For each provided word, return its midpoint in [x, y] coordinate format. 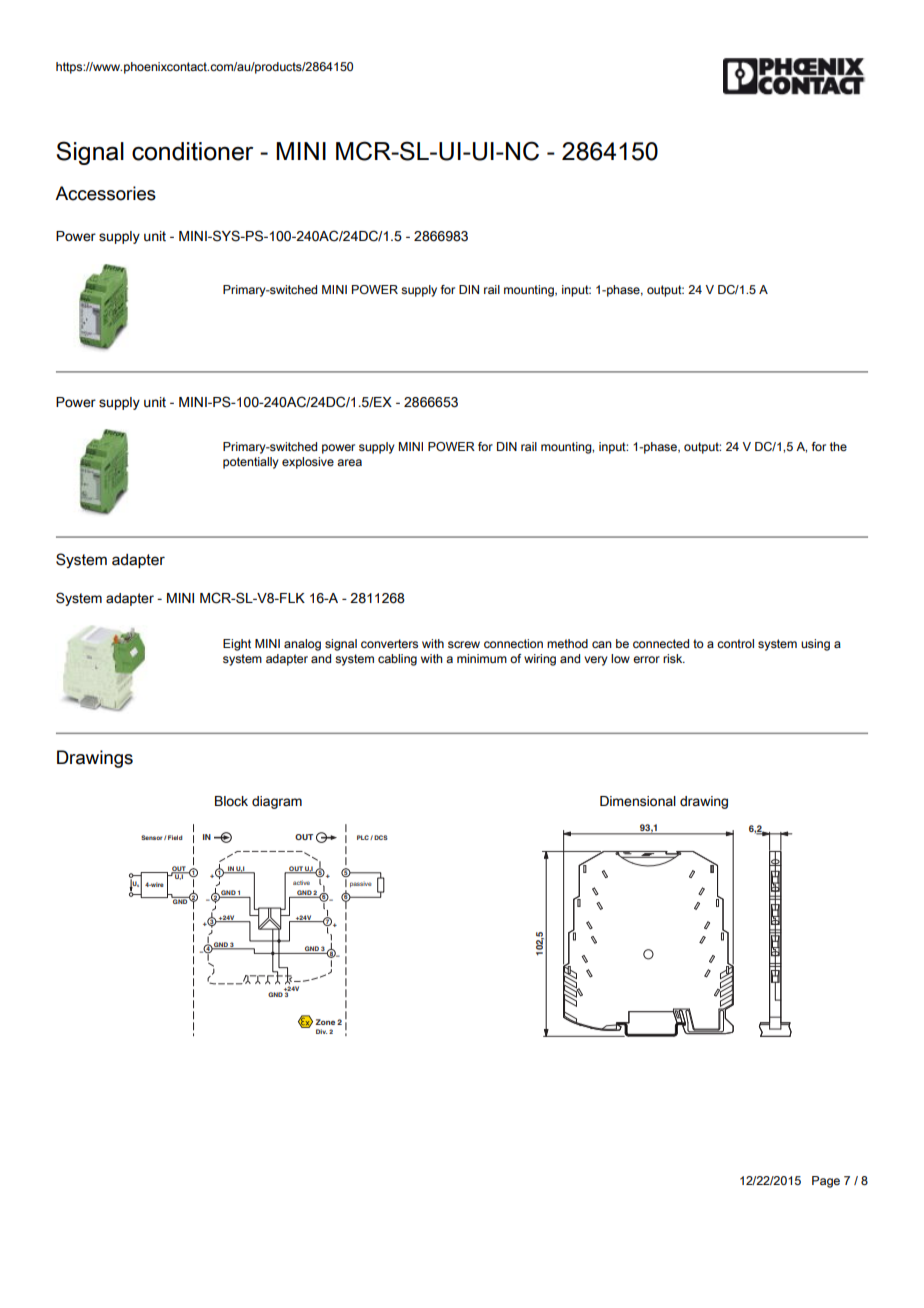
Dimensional [638, 801]
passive [361, 884]
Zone [325, 1022]
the [838, 446]
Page [826, 1182]
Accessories [105, 193]
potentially [251, 463]
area [349, 462]
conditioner [192, 151]
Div [321, 1031]
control [735, 643]
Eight [237, 645]
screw [464, 644]
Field [175, 837]
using [815, 645]
